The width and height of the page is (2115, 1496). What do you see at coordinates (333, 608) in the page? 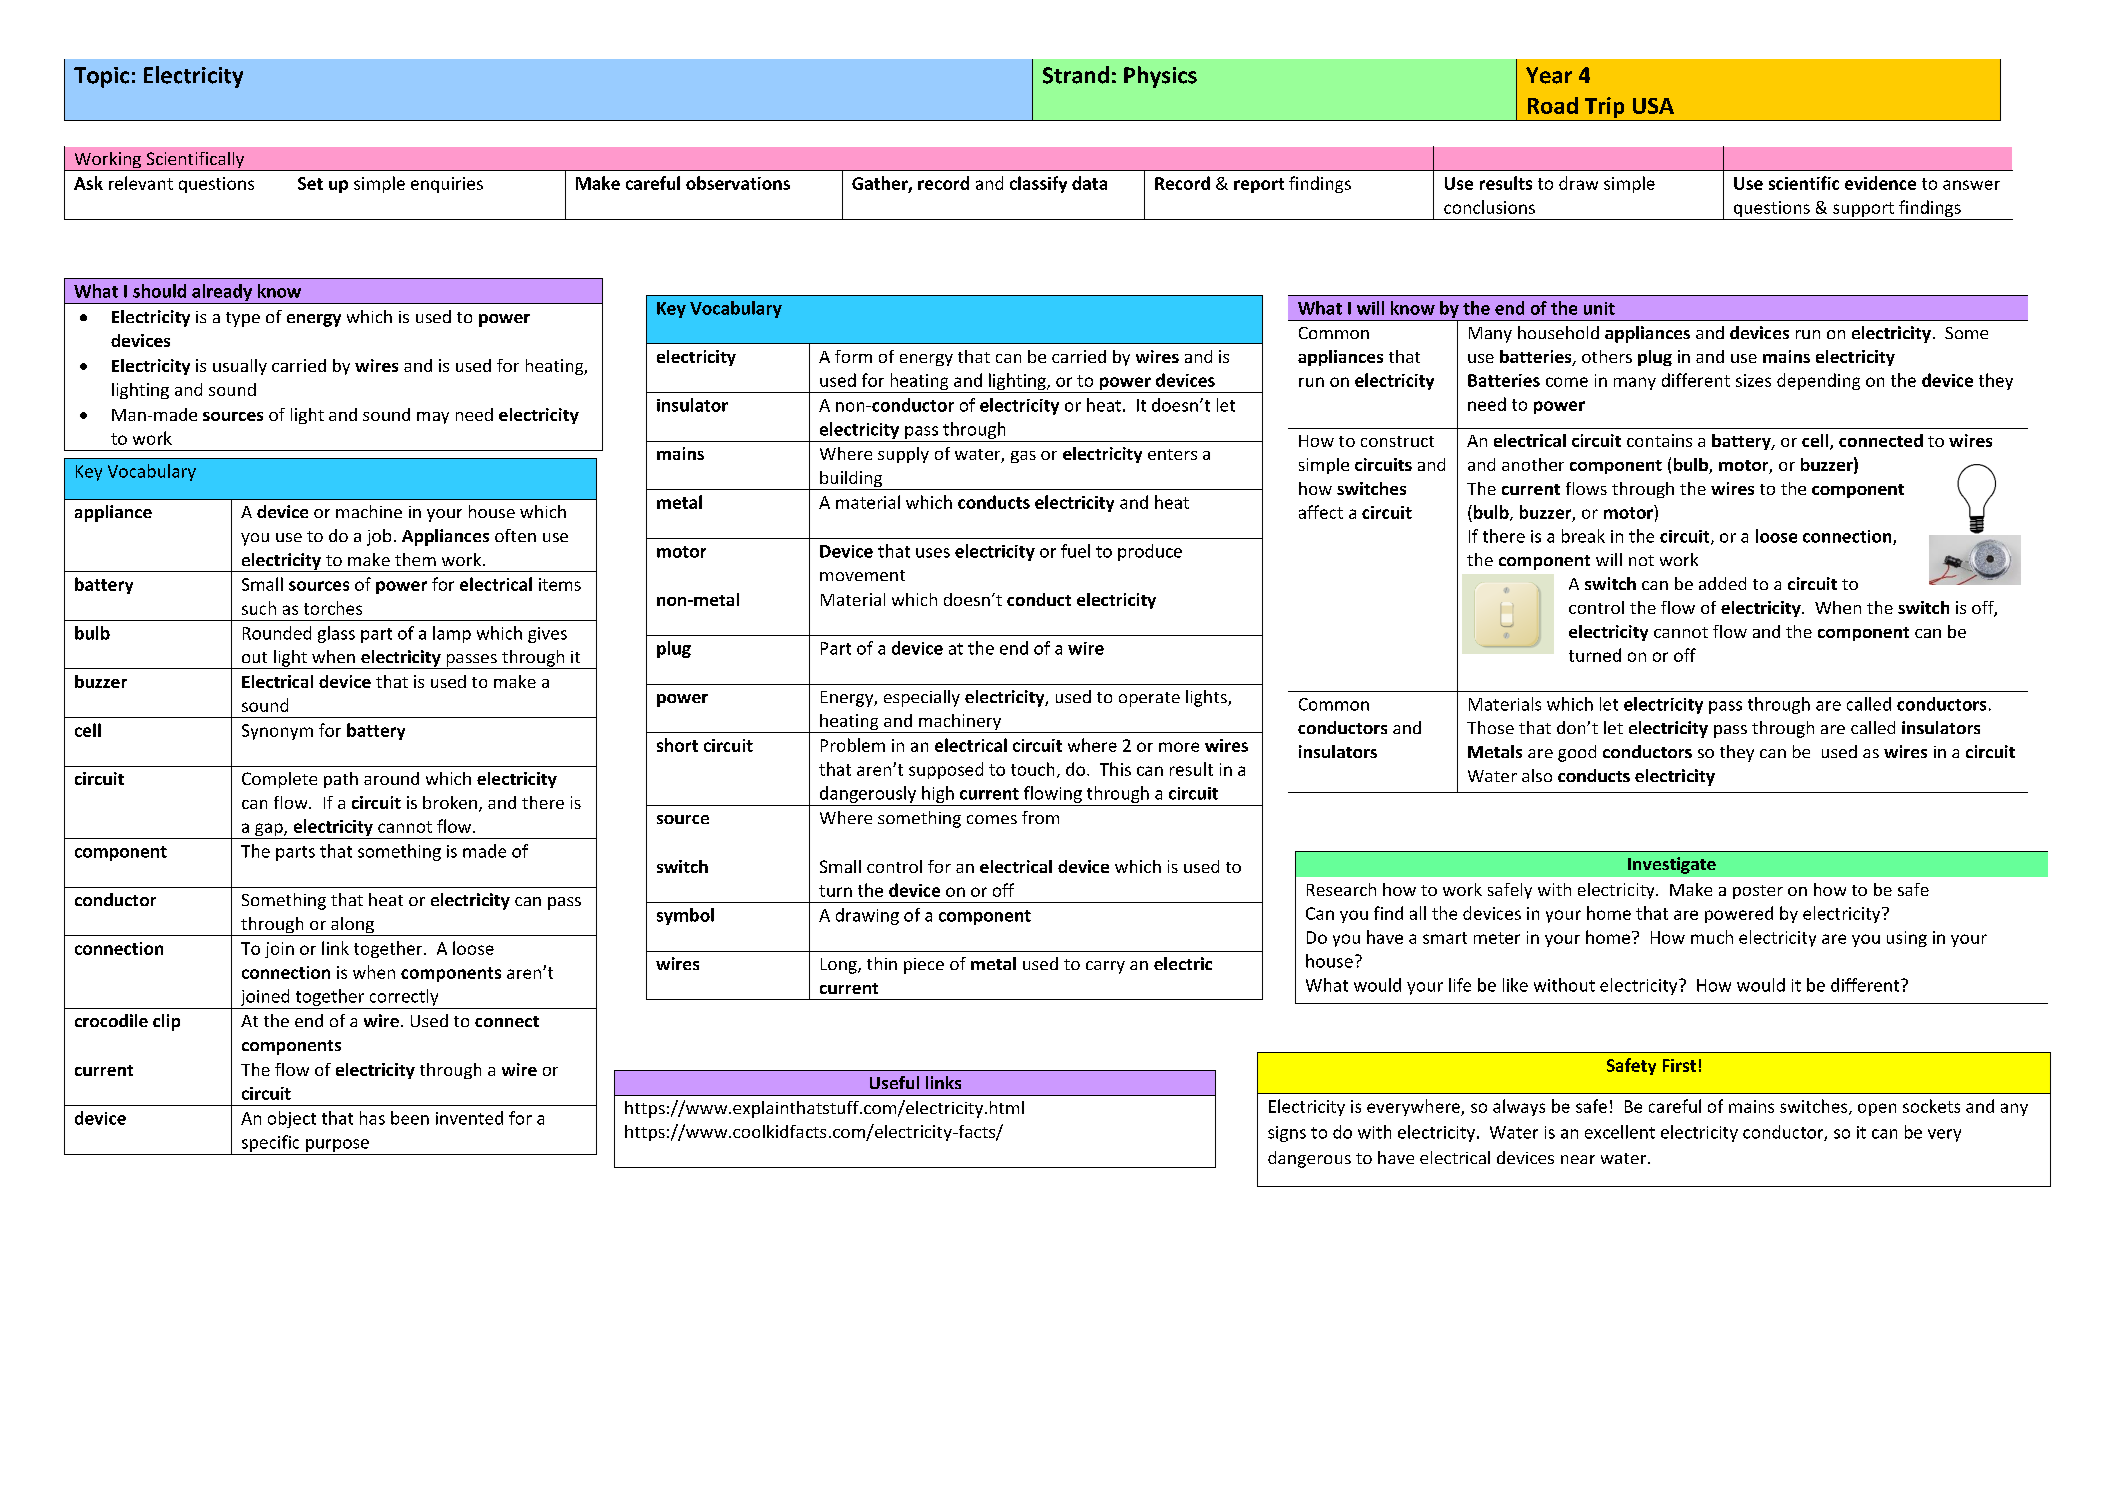
I see `torches` at bounding box center [333, 608].
